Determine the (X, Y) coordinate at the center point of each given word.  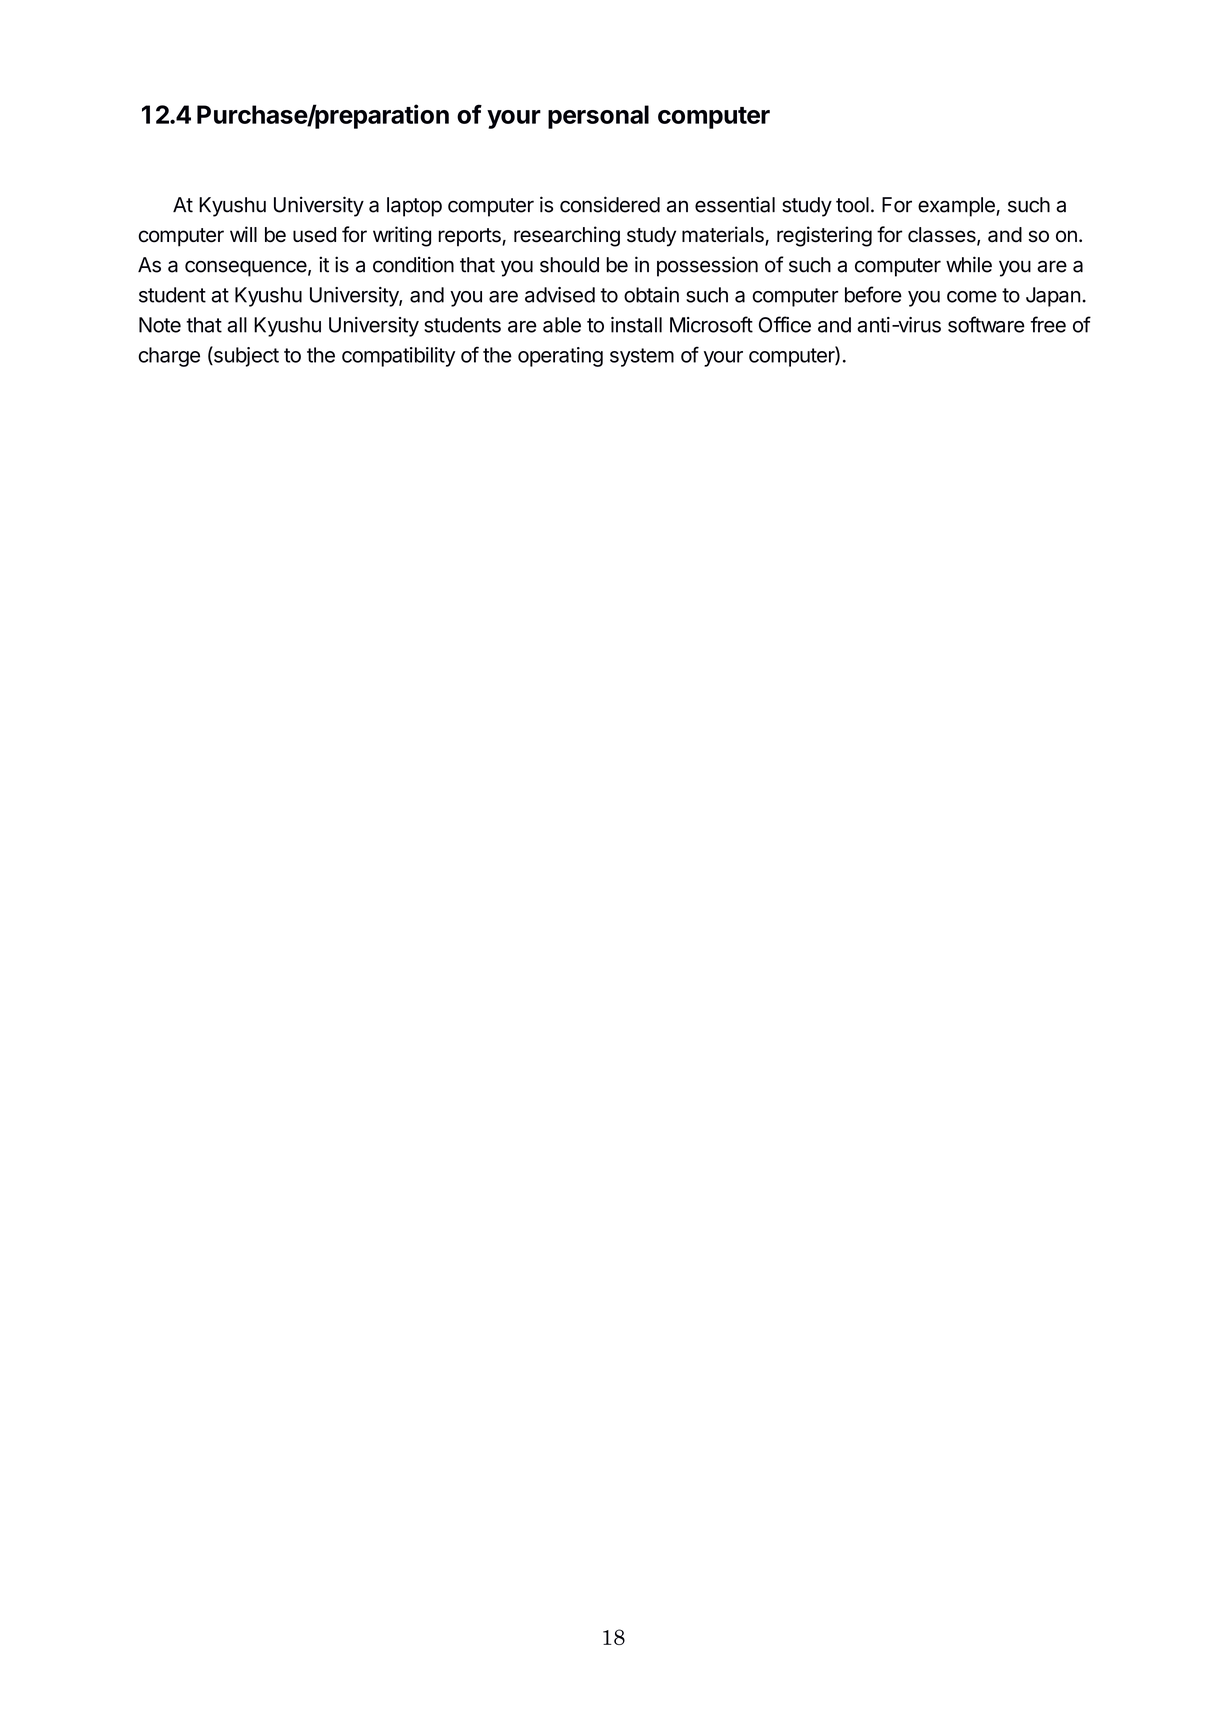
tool (852, 205)
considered (610, 204)
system (642, 357)
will (243, 234)
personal (598, 117)
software (986, 324)
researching (567, 236)
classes (943, 236)
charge (169, 357)
